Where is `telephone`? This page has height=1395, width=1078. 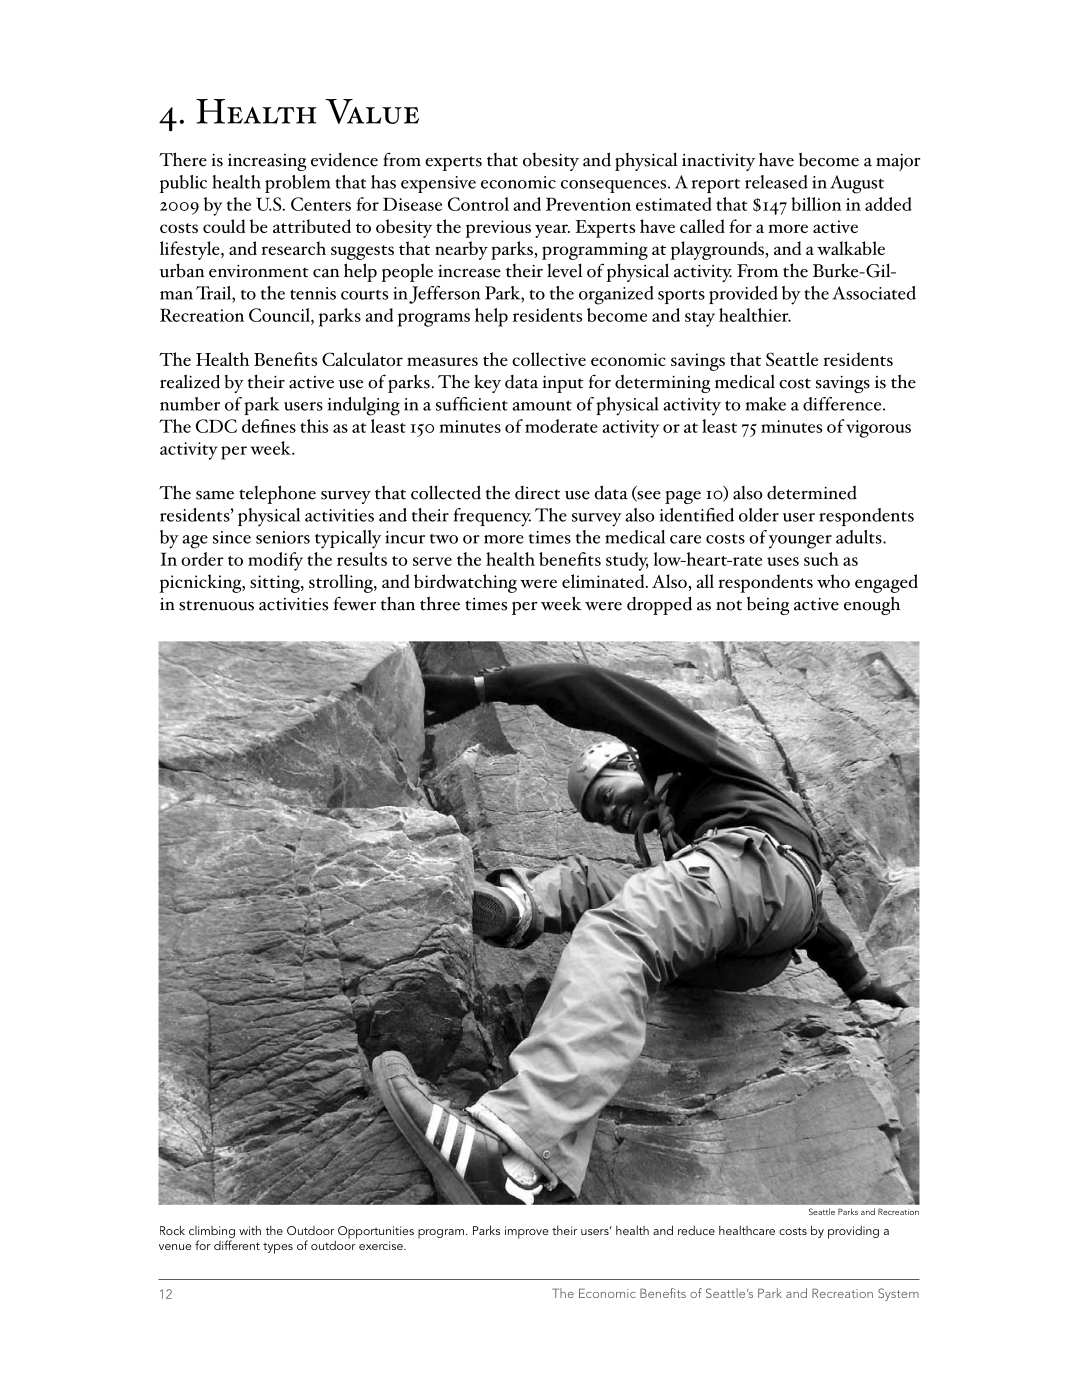 telephone is located at coordinates (277, 494).
